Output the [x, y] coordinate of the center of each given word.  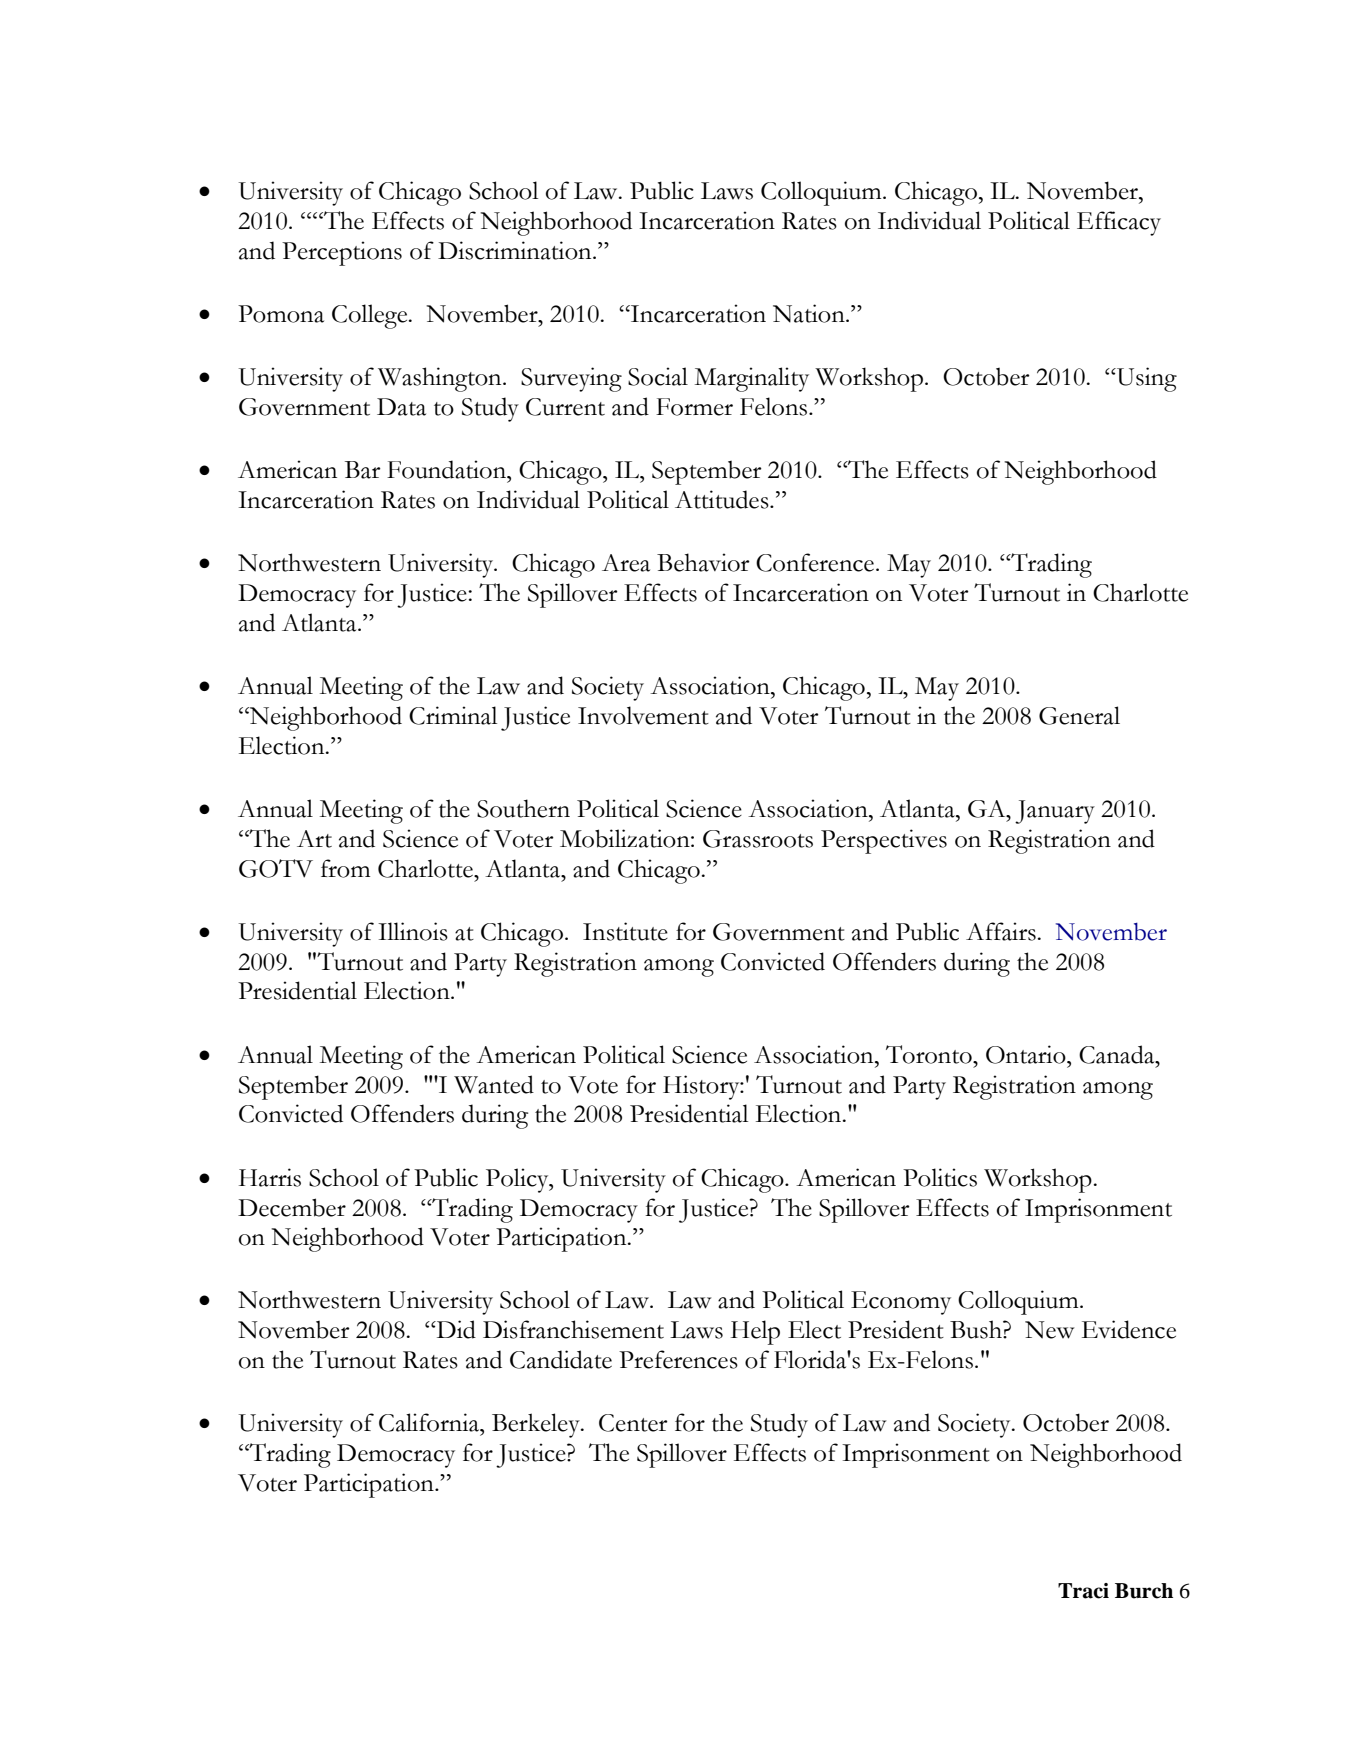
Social [658, 376]
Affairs [1001, 931]
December [292, 1207]
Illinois [413, 931]
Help [755, 1332]
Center [633, 1423]
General [1079, 715]
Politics [940, 1177]
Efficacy [1119, 223]
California [430, 1422]
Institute [625, 931]
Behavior [703, 562]
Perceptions [342, 253]
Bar [363, 470]
